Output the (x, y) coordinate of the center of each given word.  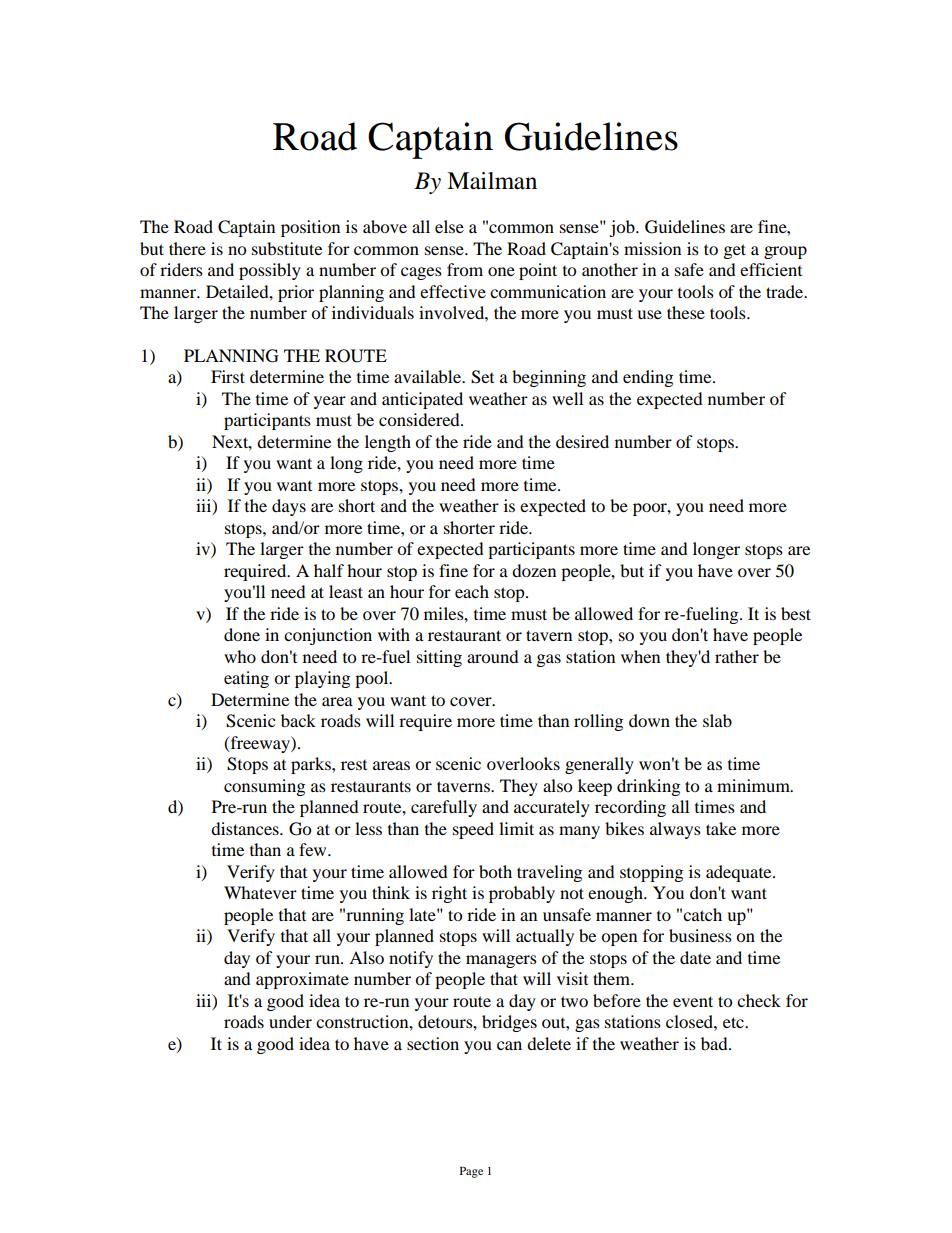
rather (737, 656)
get (735, 251)
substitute (287, 248)
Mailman (492, 181)
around (493, 656)
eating (246, 679)
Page (471, 1172)
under (290, 1021)
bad (715, 1043)
